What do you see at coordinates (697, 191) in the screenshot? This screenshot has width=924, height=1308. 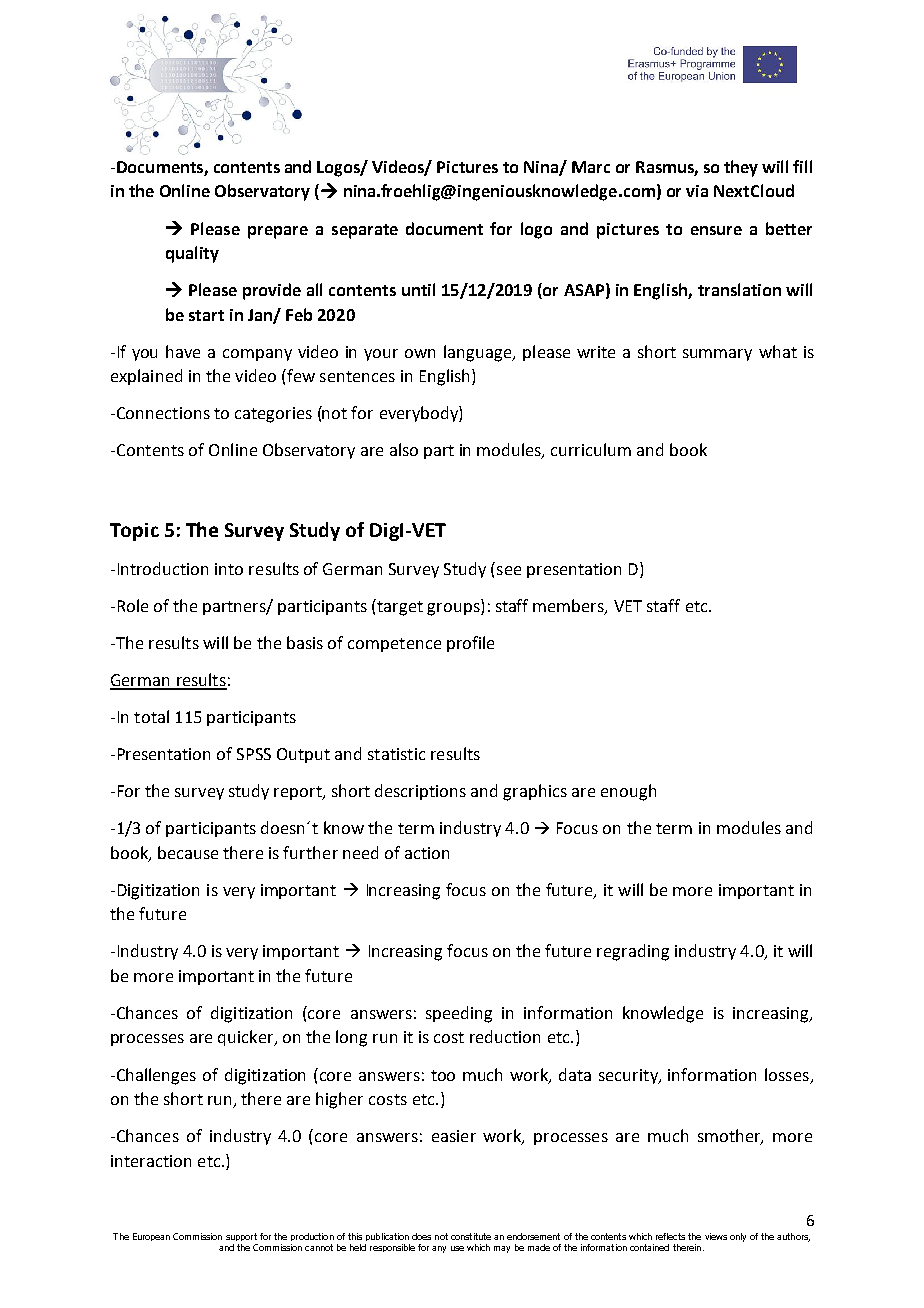 I see `via` at bounding box center [697, 191].
